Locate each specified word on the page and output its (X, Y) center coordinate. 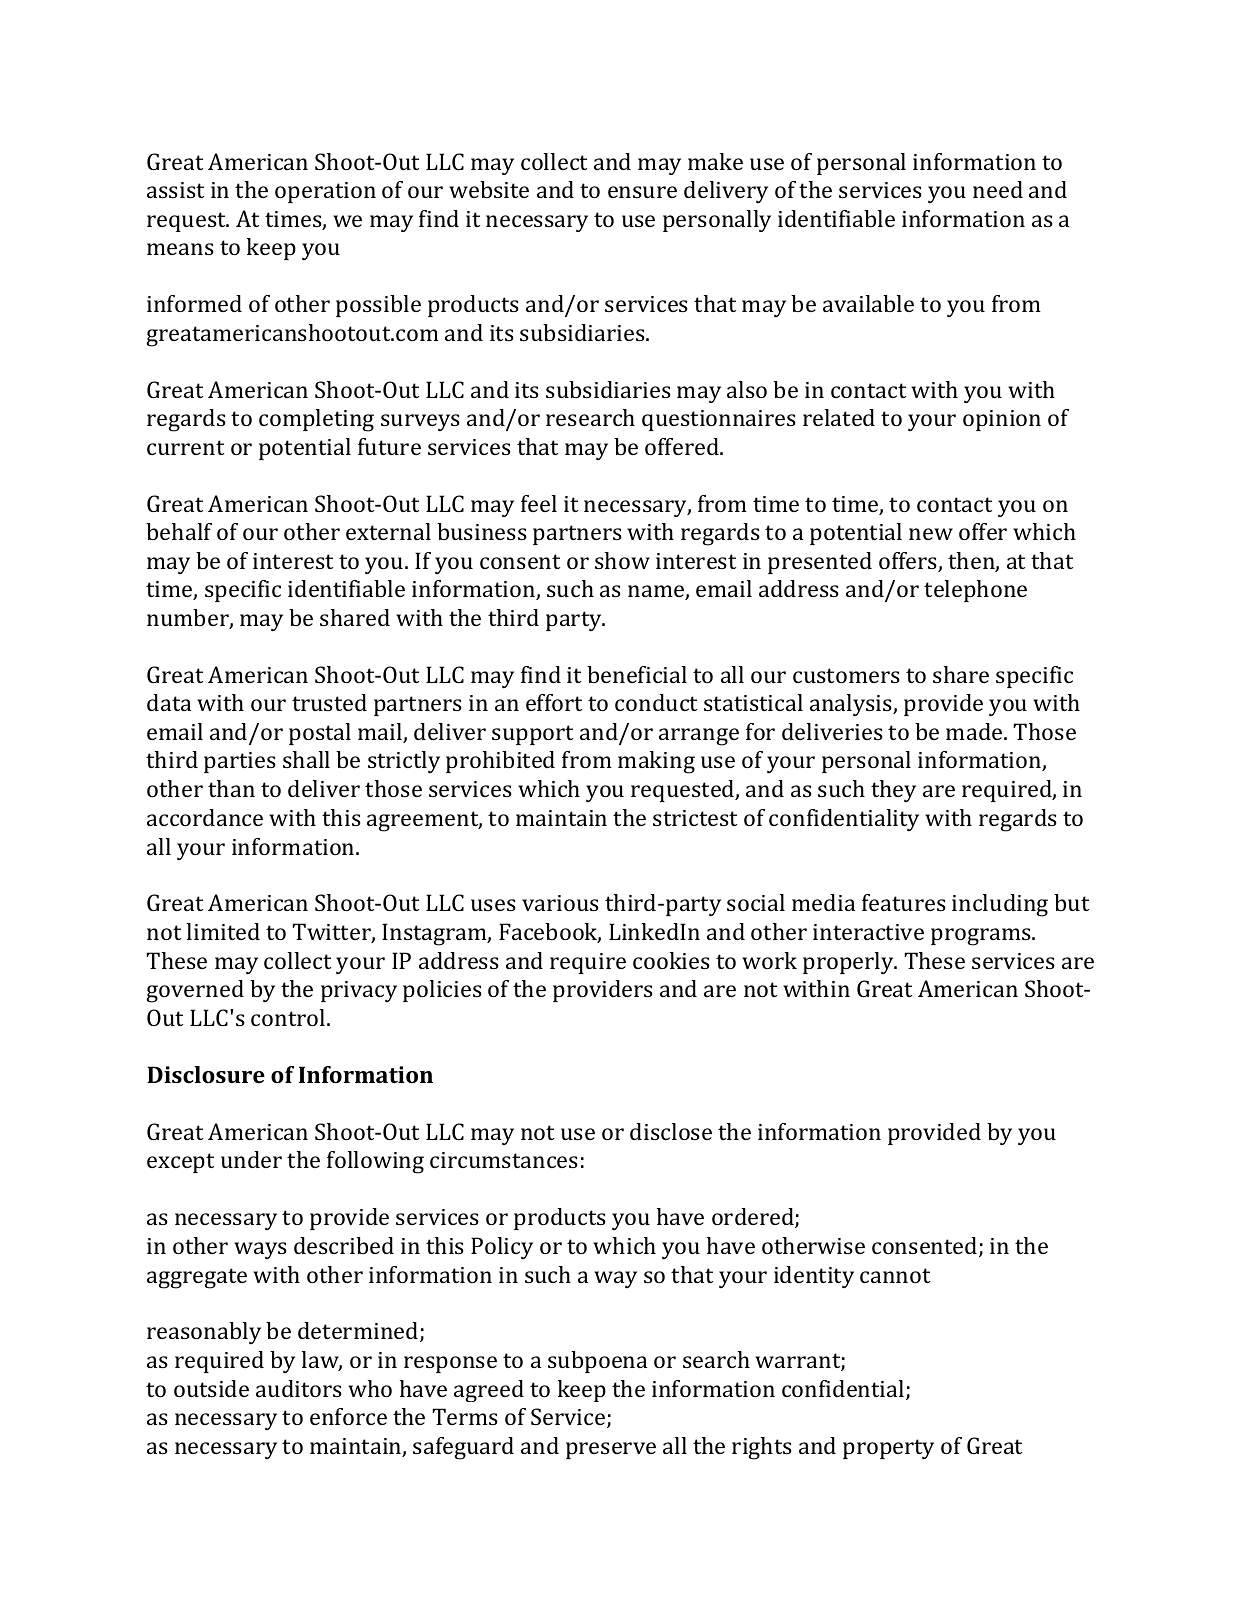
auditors (299, 1388)
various (560, 903)
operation (325, 192)
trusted (329, 702)
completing (316, 420)
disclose (671, 1131)
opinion (1002, 420)
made (975, 731)
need (998, 189)
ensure (642, 192)
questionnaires (719, 420)
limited (223, 931)
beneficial (637, 674)
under (251, 1159)
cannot (895, 1275)
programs (982, 937)
